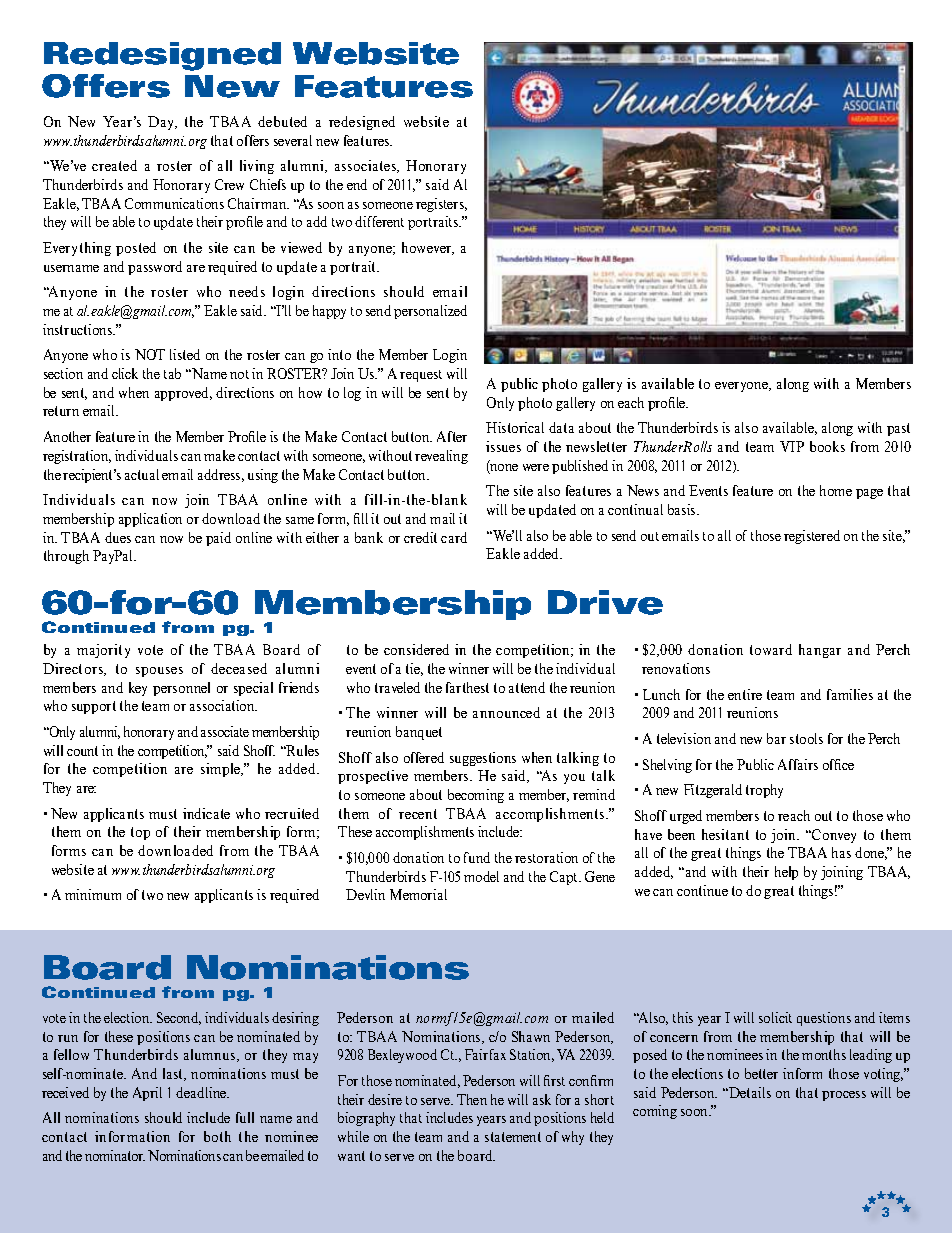 This screenshot has width=952, height=1233. I want to click on Day, so click(162, 123).
